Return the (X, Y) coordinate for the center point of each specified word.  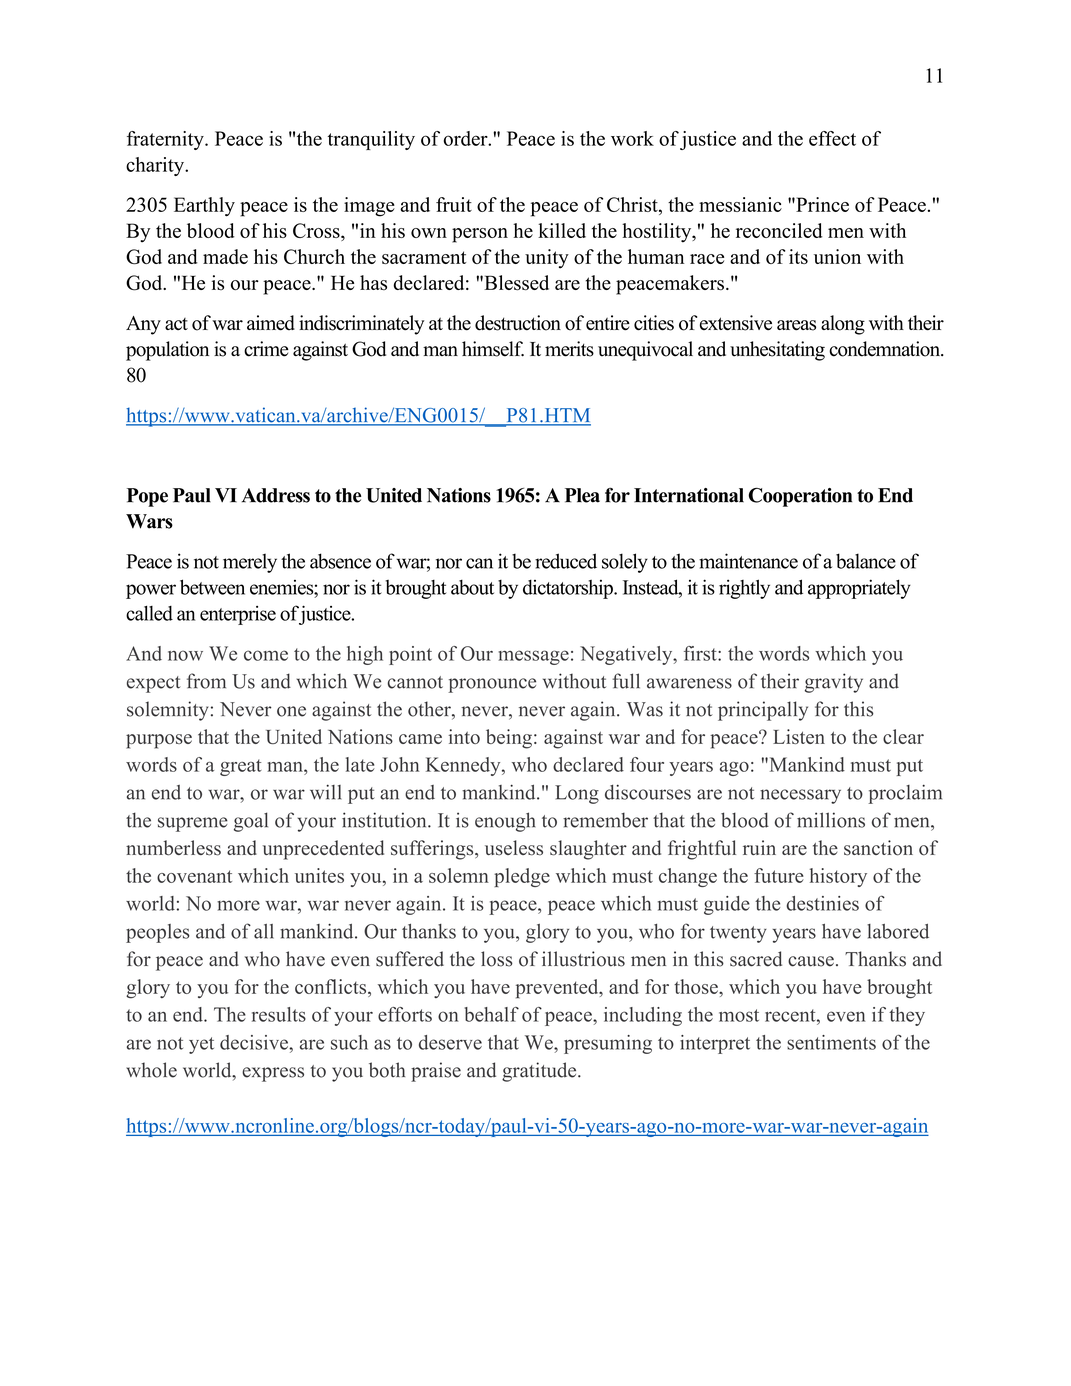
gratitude (540, 1072)
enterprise (238, 615)
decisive (255, 1042)
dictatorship (569, 589)
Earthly (204, 207)
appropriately (859, 589)
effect (832, 138)
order (467, 138)
